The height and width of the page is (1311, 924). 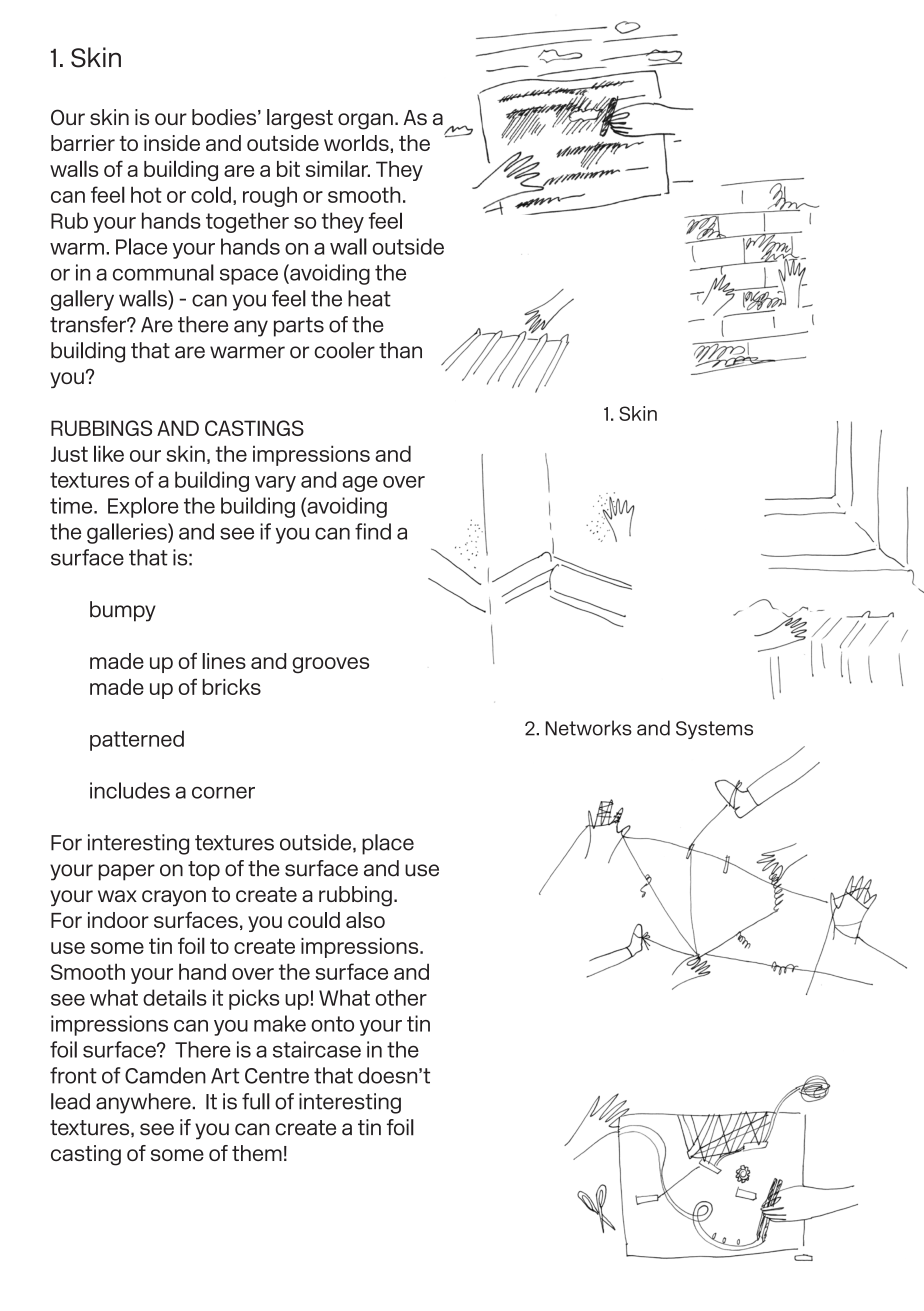 I want to click on organ, so click(x=365, y=121).
